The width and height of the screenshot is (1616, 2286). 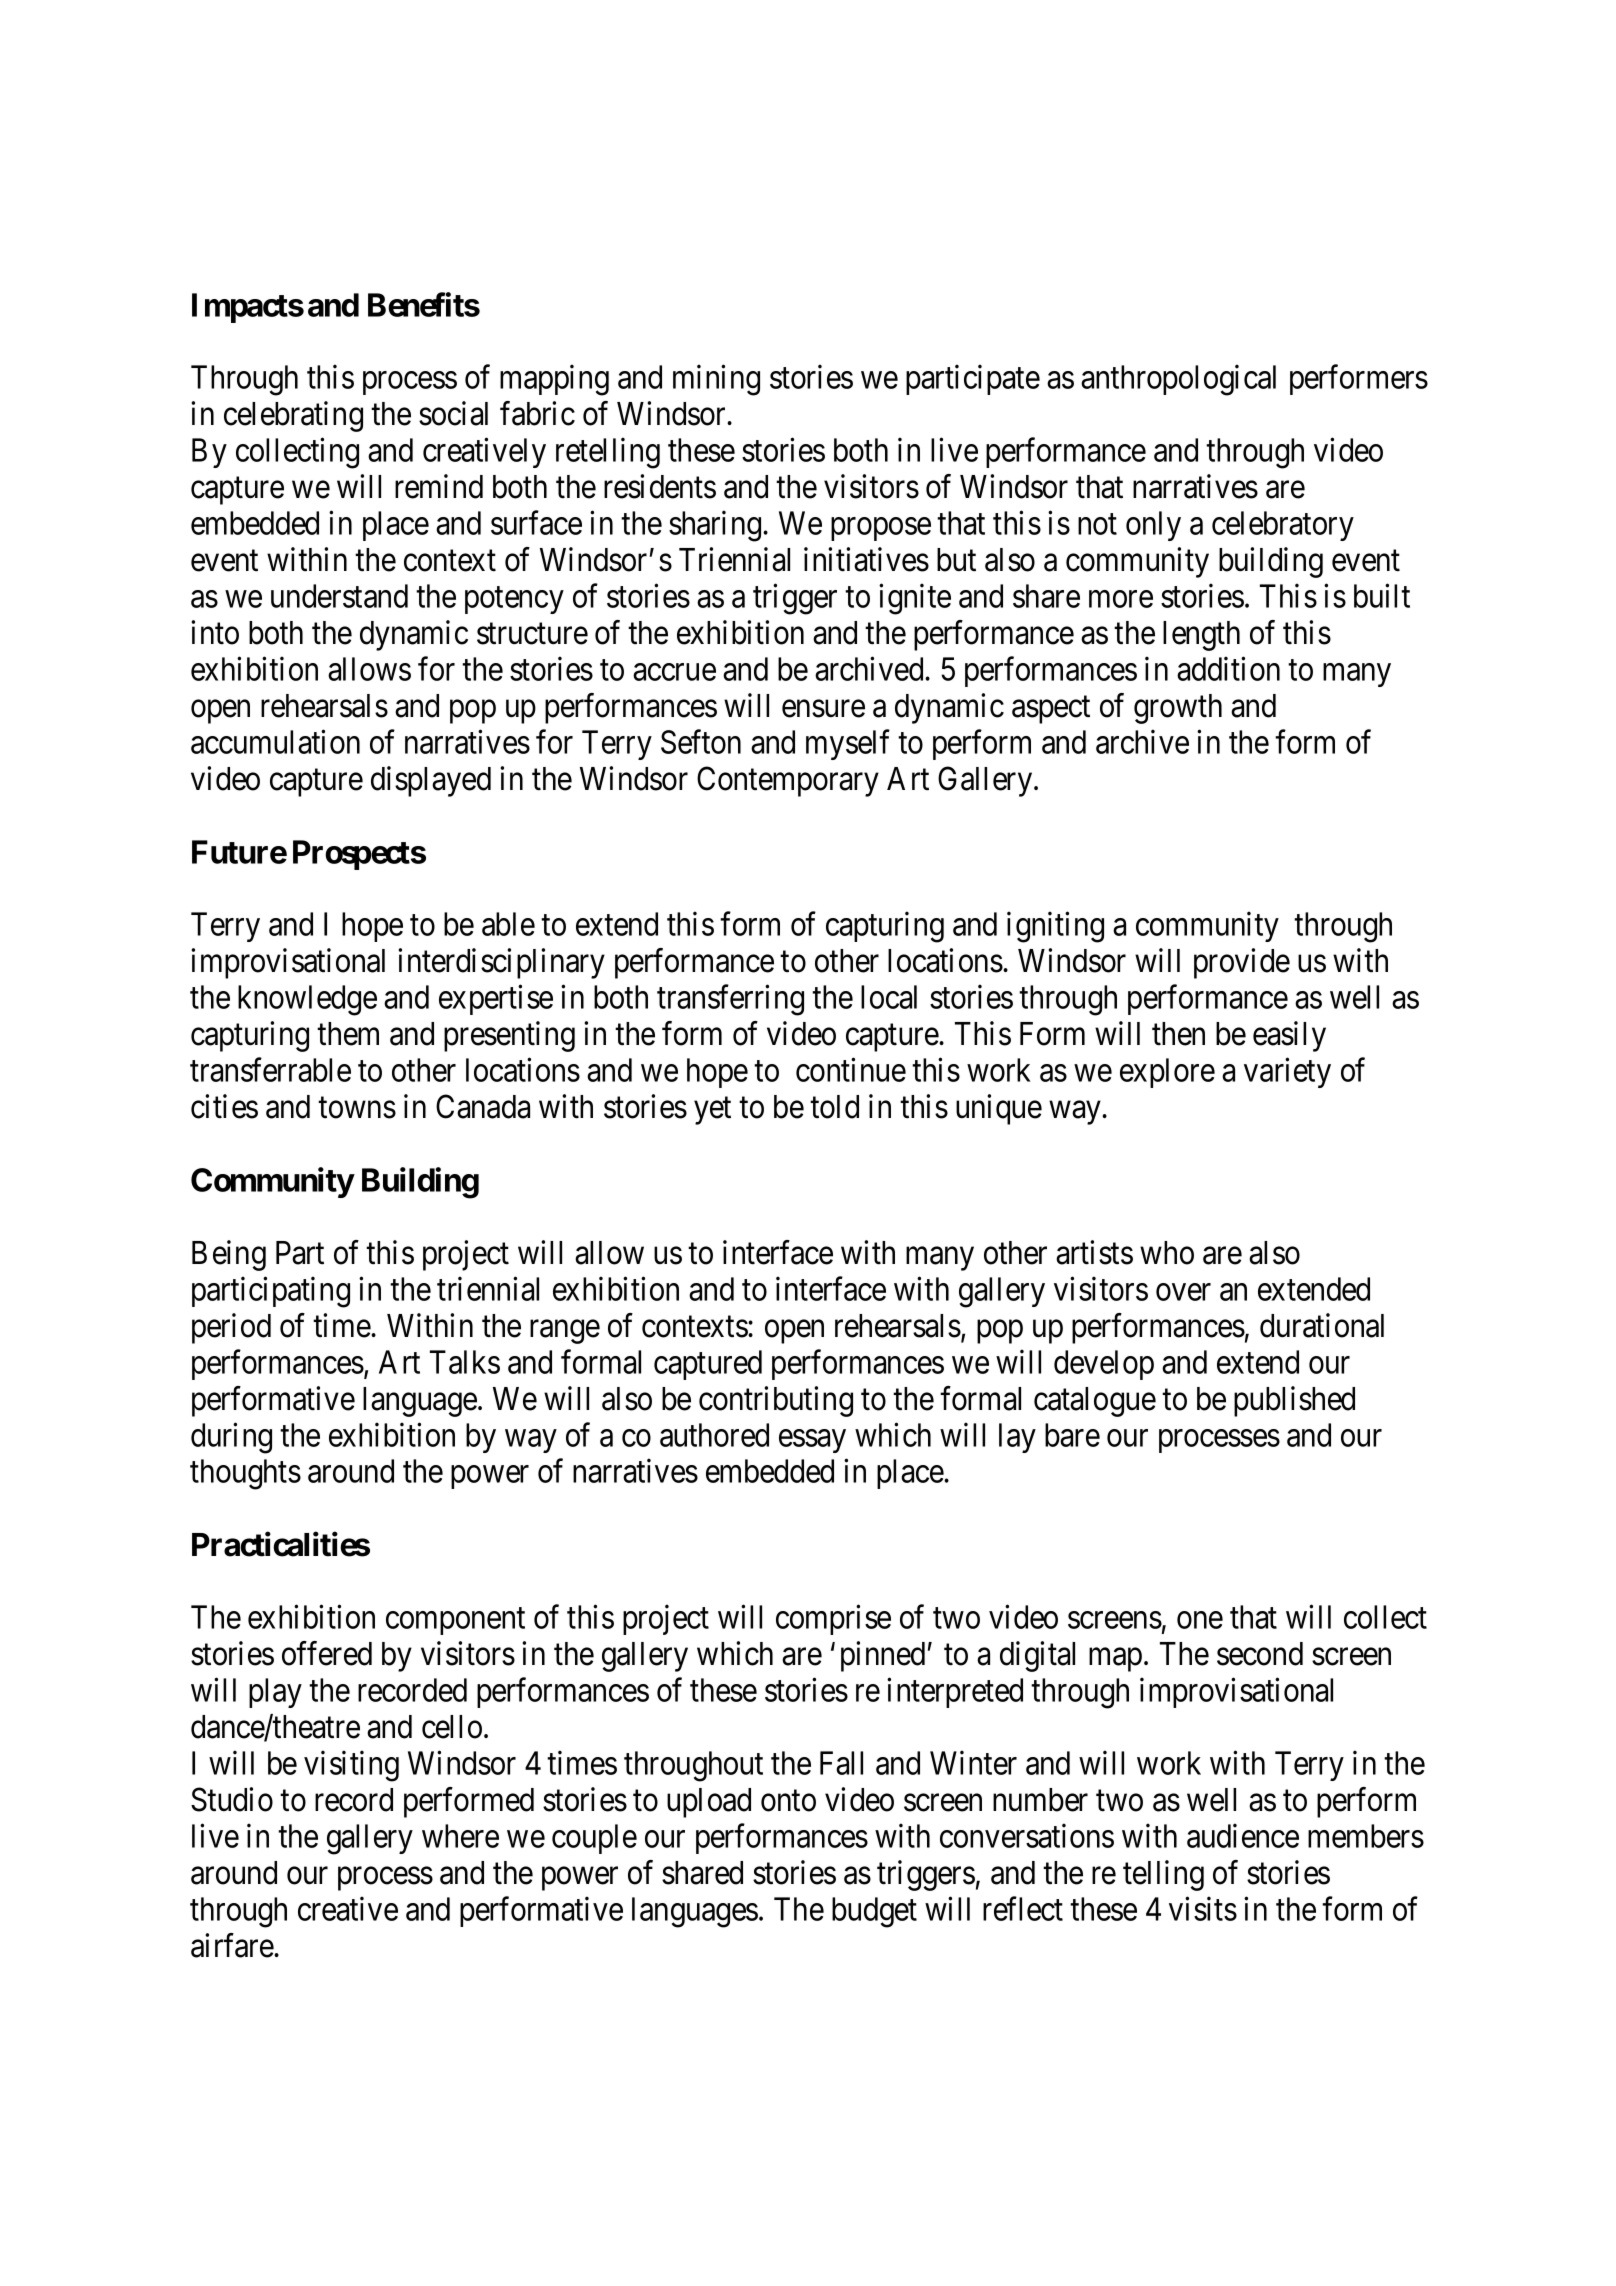 I want to click on where, so click(x=460, y=1836).
